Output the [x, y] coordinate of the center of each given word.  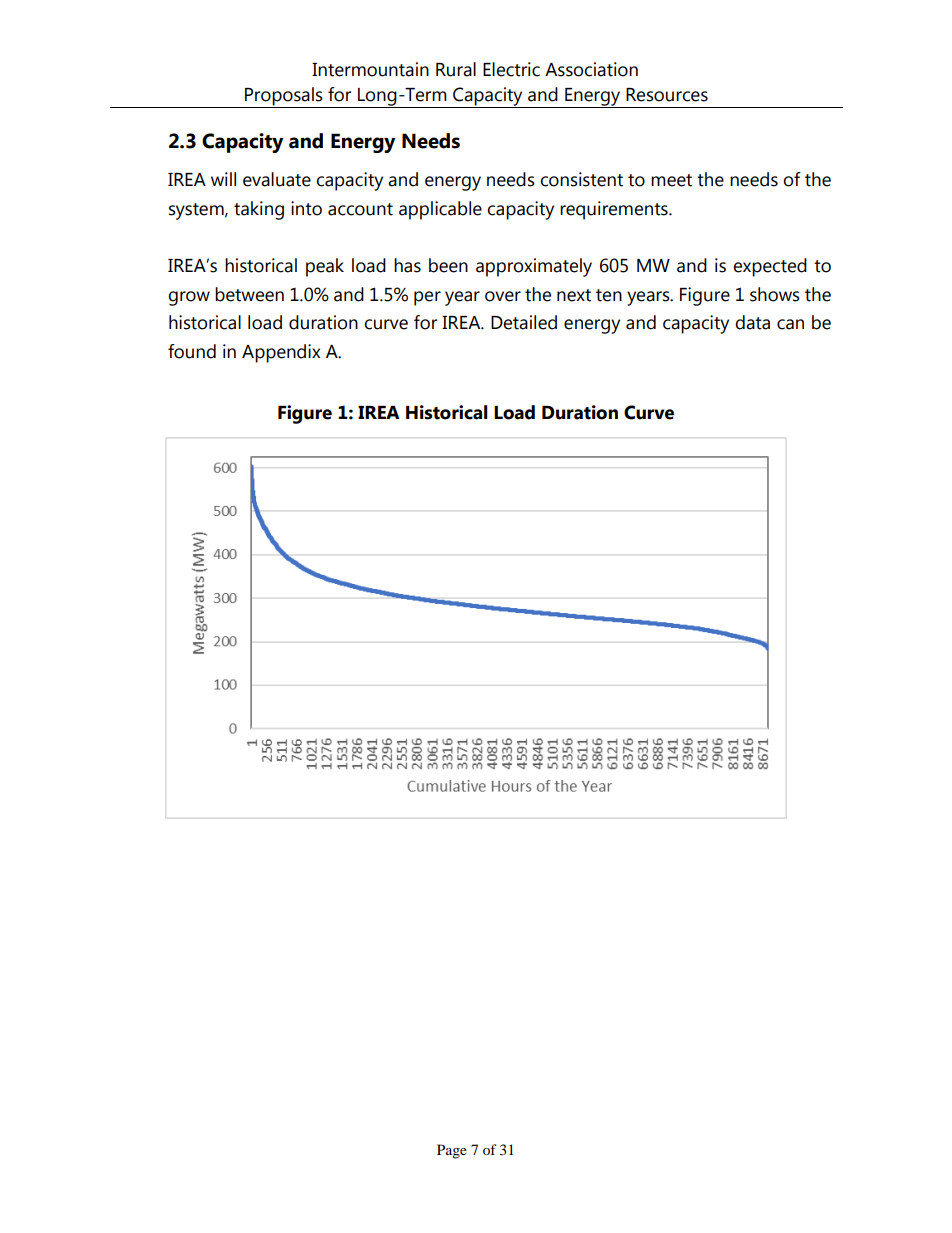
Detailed [524, 322]
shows [775, 294]
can [790, 324]
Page [452, 1151]
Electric [511, 69]
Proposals [284, 97]
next [574, 295]
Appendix [281, 353]
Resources [667, 95]
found [192, 351]
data [752, 322]
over [503, 296]
